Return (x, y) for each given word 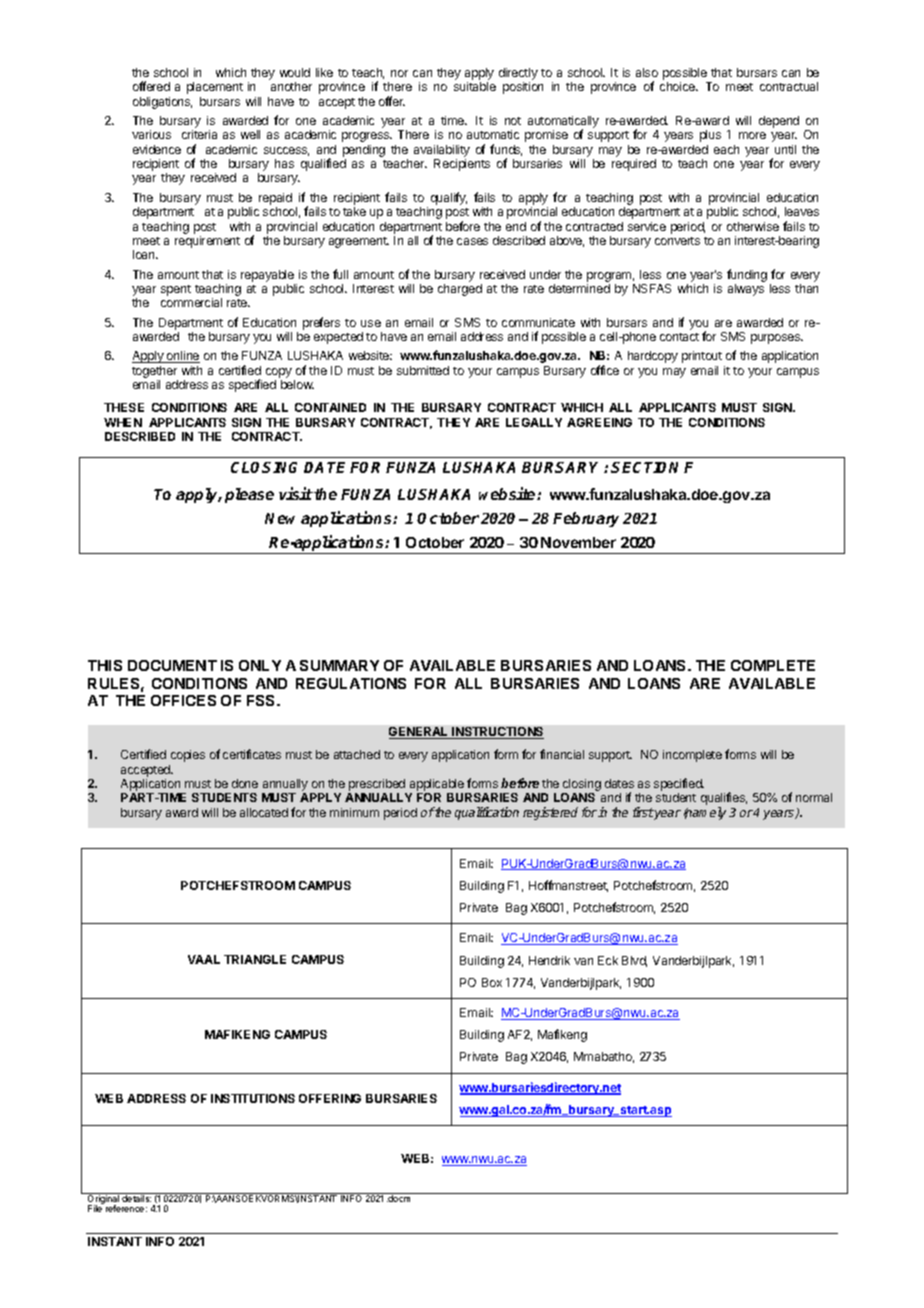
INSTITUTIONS (253, 1098)
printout (702, 357)
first (643, 812)
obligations (162, 103)
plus (710, 136)
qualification (487, 813)
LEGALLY (534, 422)
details (136, 1197)
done (245, 783)
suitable (475, 86)
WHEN (123, 422)
